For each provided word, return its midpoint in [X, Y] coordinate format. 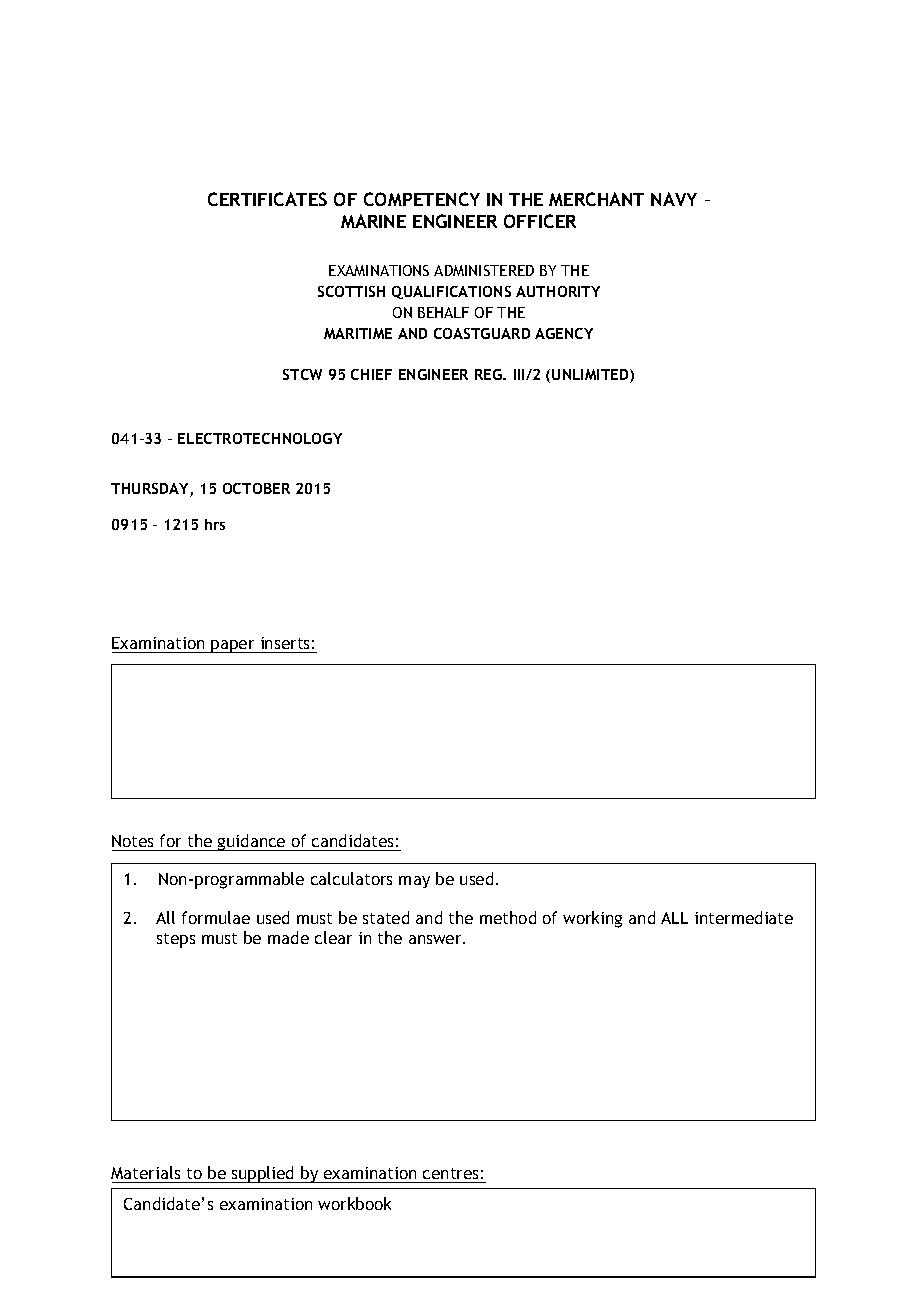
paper [233, 646]
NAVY [674, 199]
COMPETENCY [422, 199]
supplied [263, 1174]
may [414, 882]
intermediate [744, 917]
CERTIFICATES [267, 199]
